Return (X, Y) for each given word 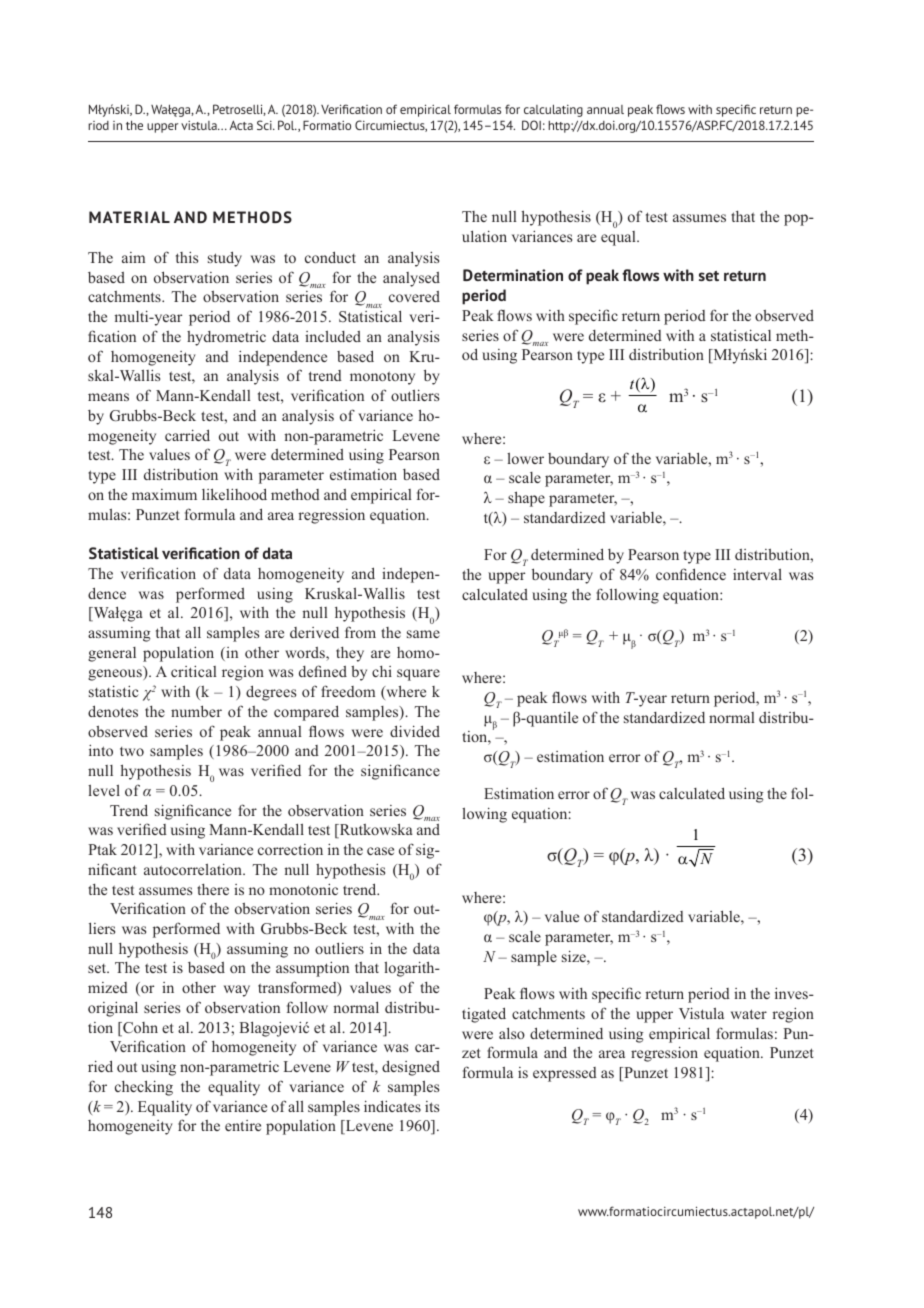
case (380, 851)
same (423, 634)
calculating (553, 110)
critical (194, 671)
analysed (411, 279)
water (749, 1014)
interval (757, 574)
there (213, 889)
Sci (265, 125)
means (108, 397)
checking (144, 1088)
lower (525, 458)
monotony (382, 378)
